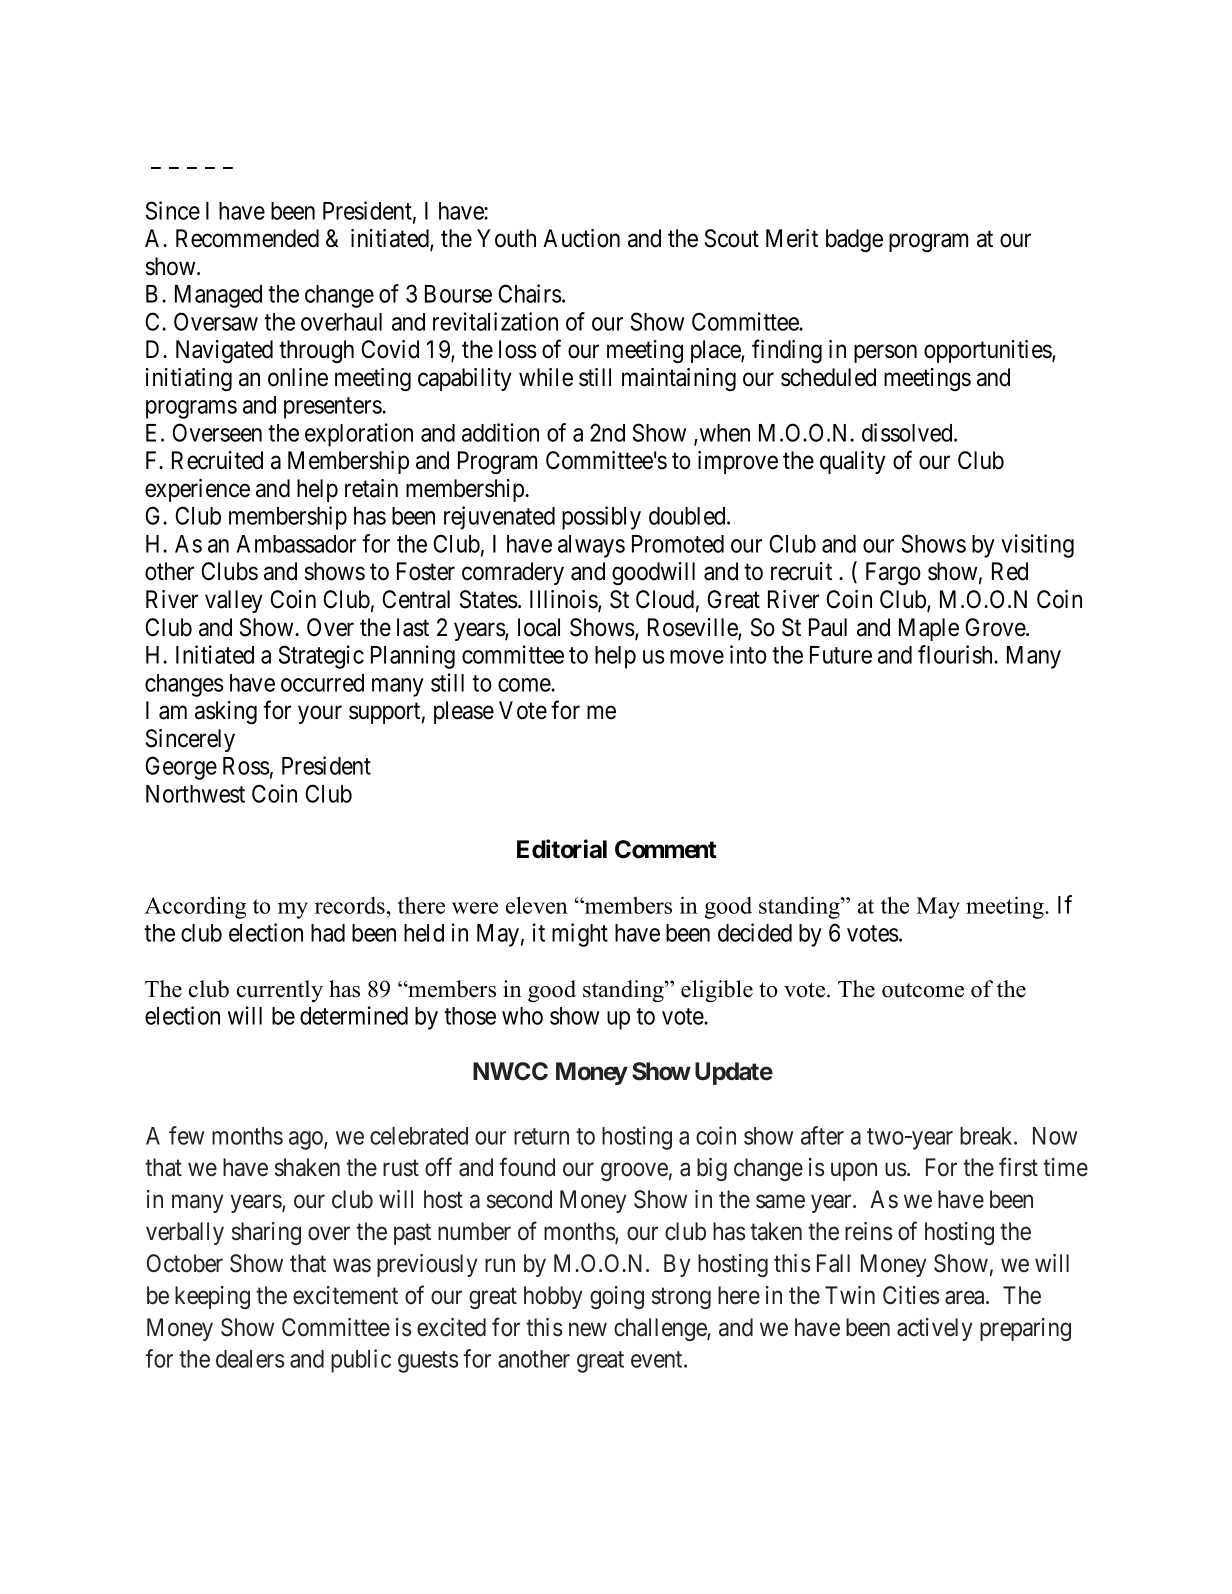 The width and height of the document is (1232, 1594). I want to click on dealers, so click(250, 1359).
